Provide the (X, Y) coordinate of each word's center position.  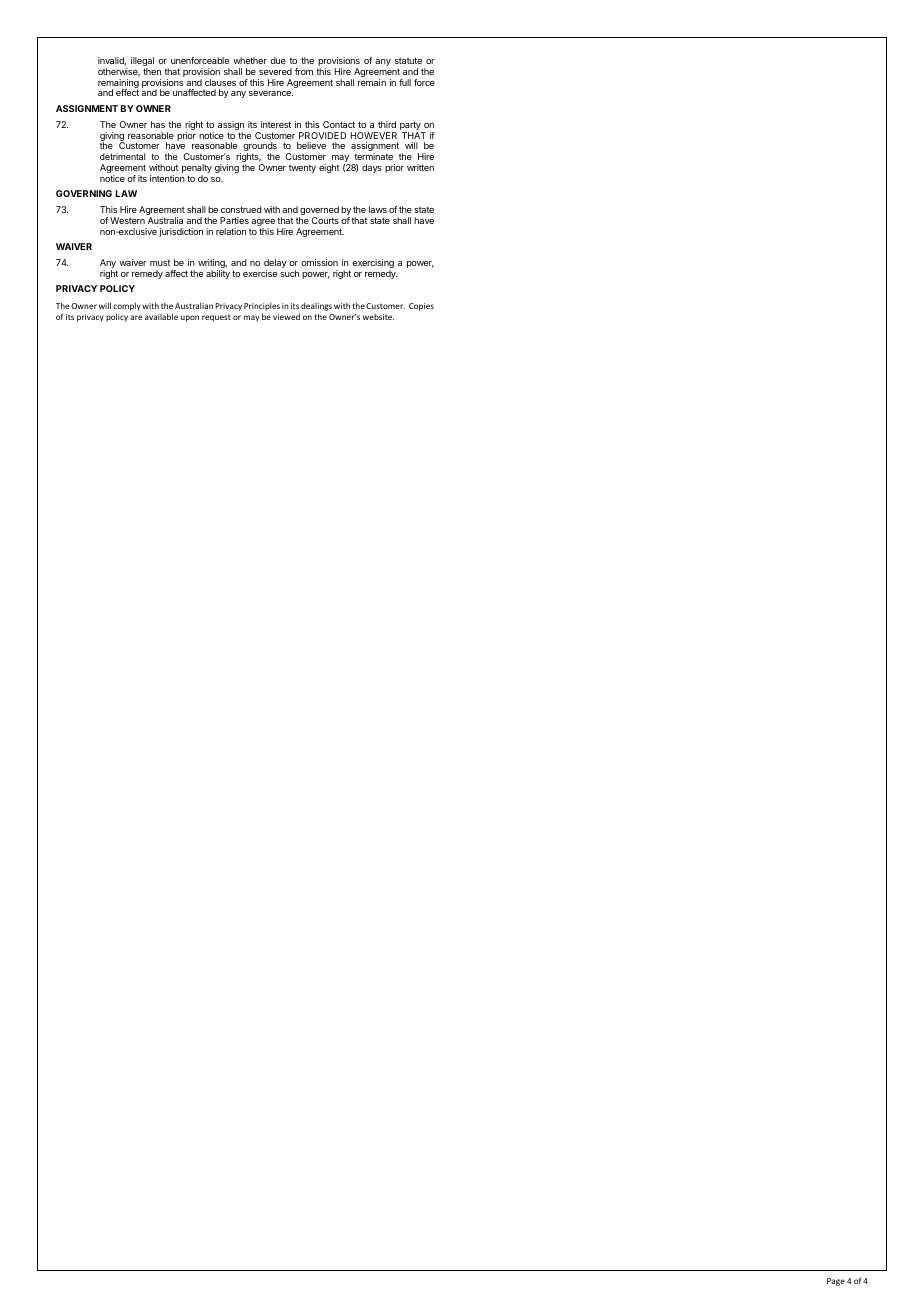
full (405, 82)
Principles (262, 307)
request (216, 318)
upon (190, 318)
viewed (286, 316)
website (378, 317)
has (158, 124)
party (411, 127)
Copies (421, 307)
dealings (316, 307)
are (136, 317)
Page (836, 1282)
